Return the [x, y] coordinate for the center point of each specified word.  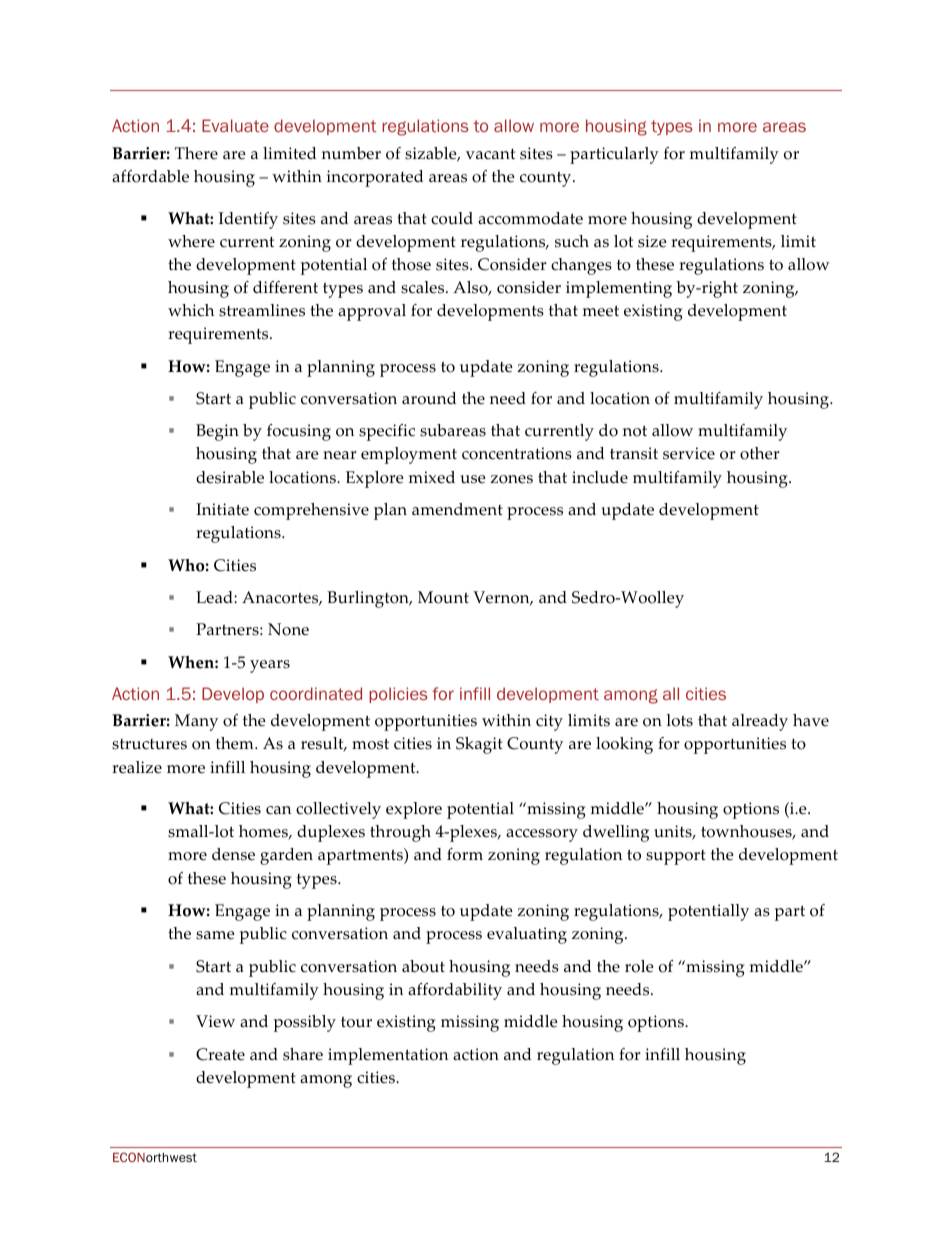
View [215, 1021]
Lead [215, 597]
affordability [455, 991]
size [652, 241]
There [196, 153]
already [760, 722]
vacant [490, 154]
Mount [443, 597]
